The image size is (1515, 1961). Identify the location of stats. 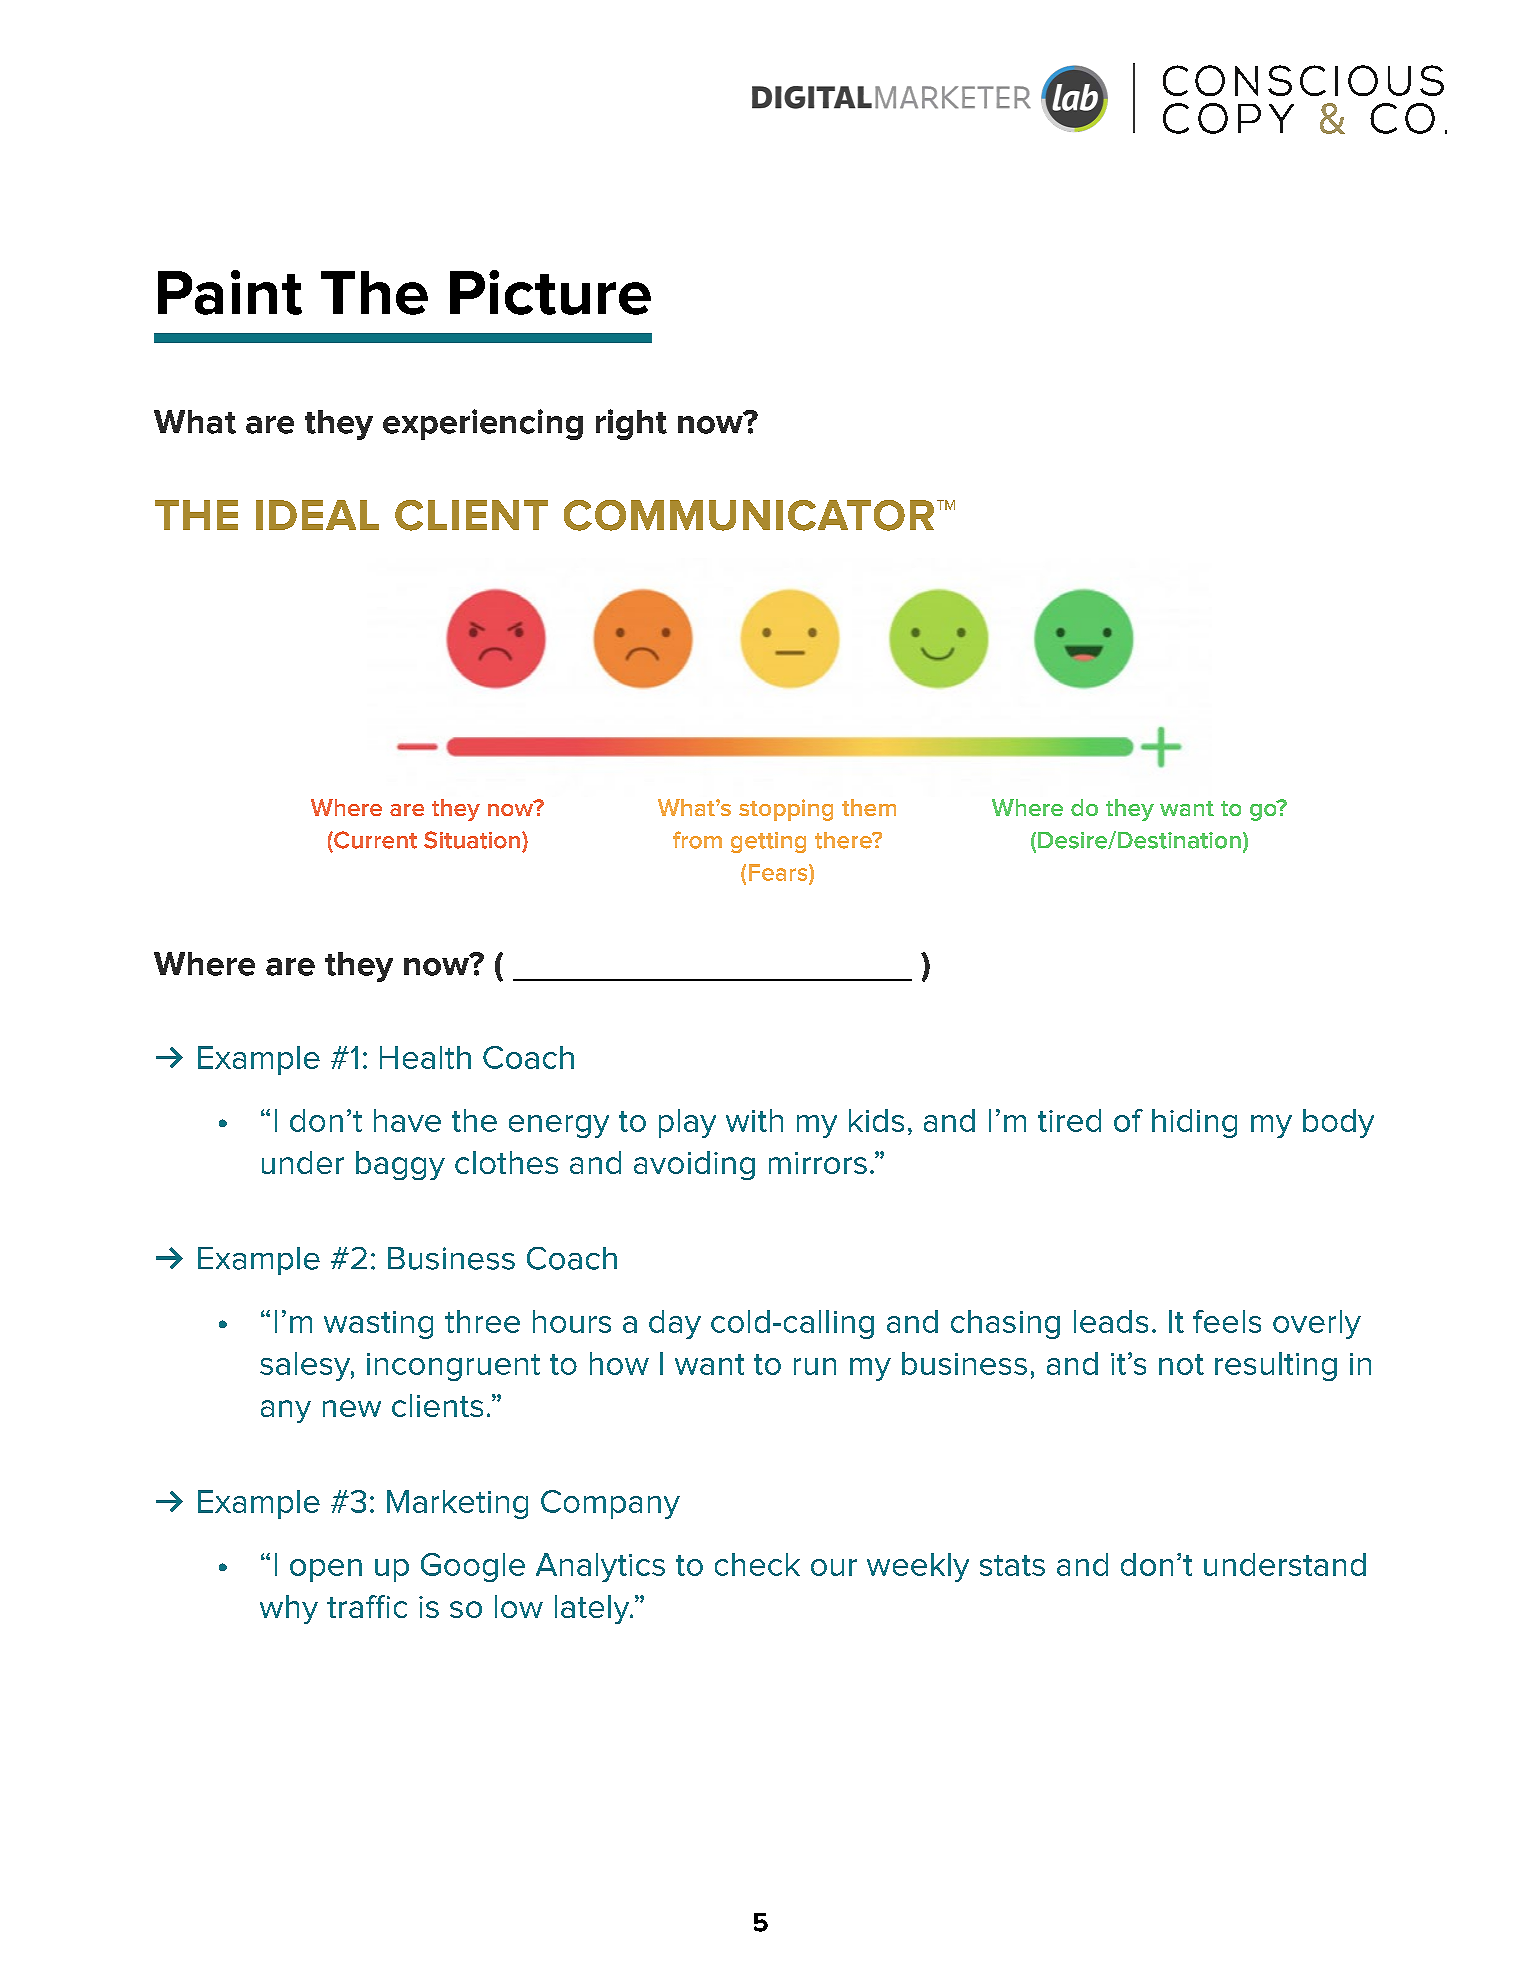
(1012, 1565).
